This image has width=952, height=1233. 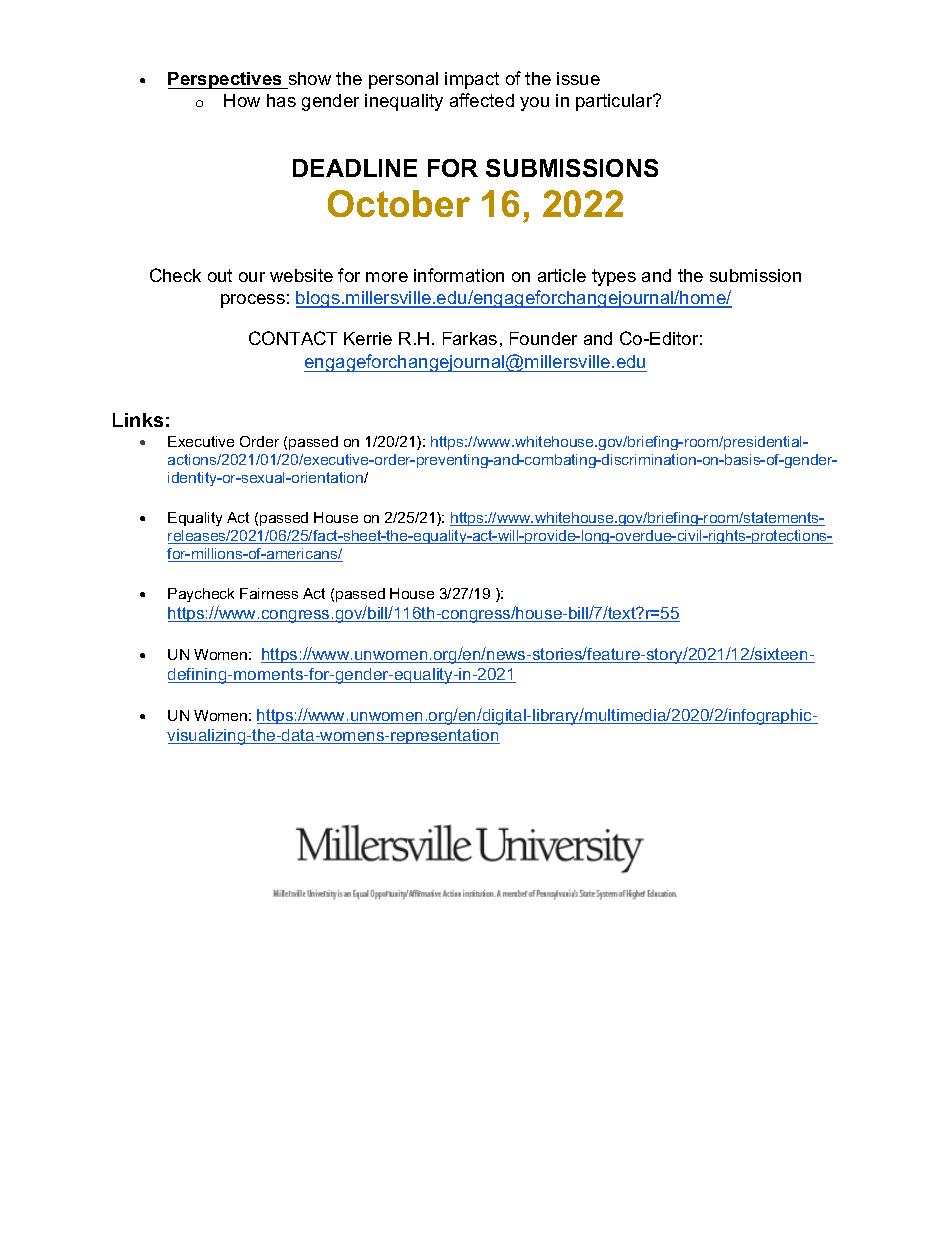 What do you see at coordinates (543, 338) in the image?
I see `Founder` at bounding box center [543, 338].
